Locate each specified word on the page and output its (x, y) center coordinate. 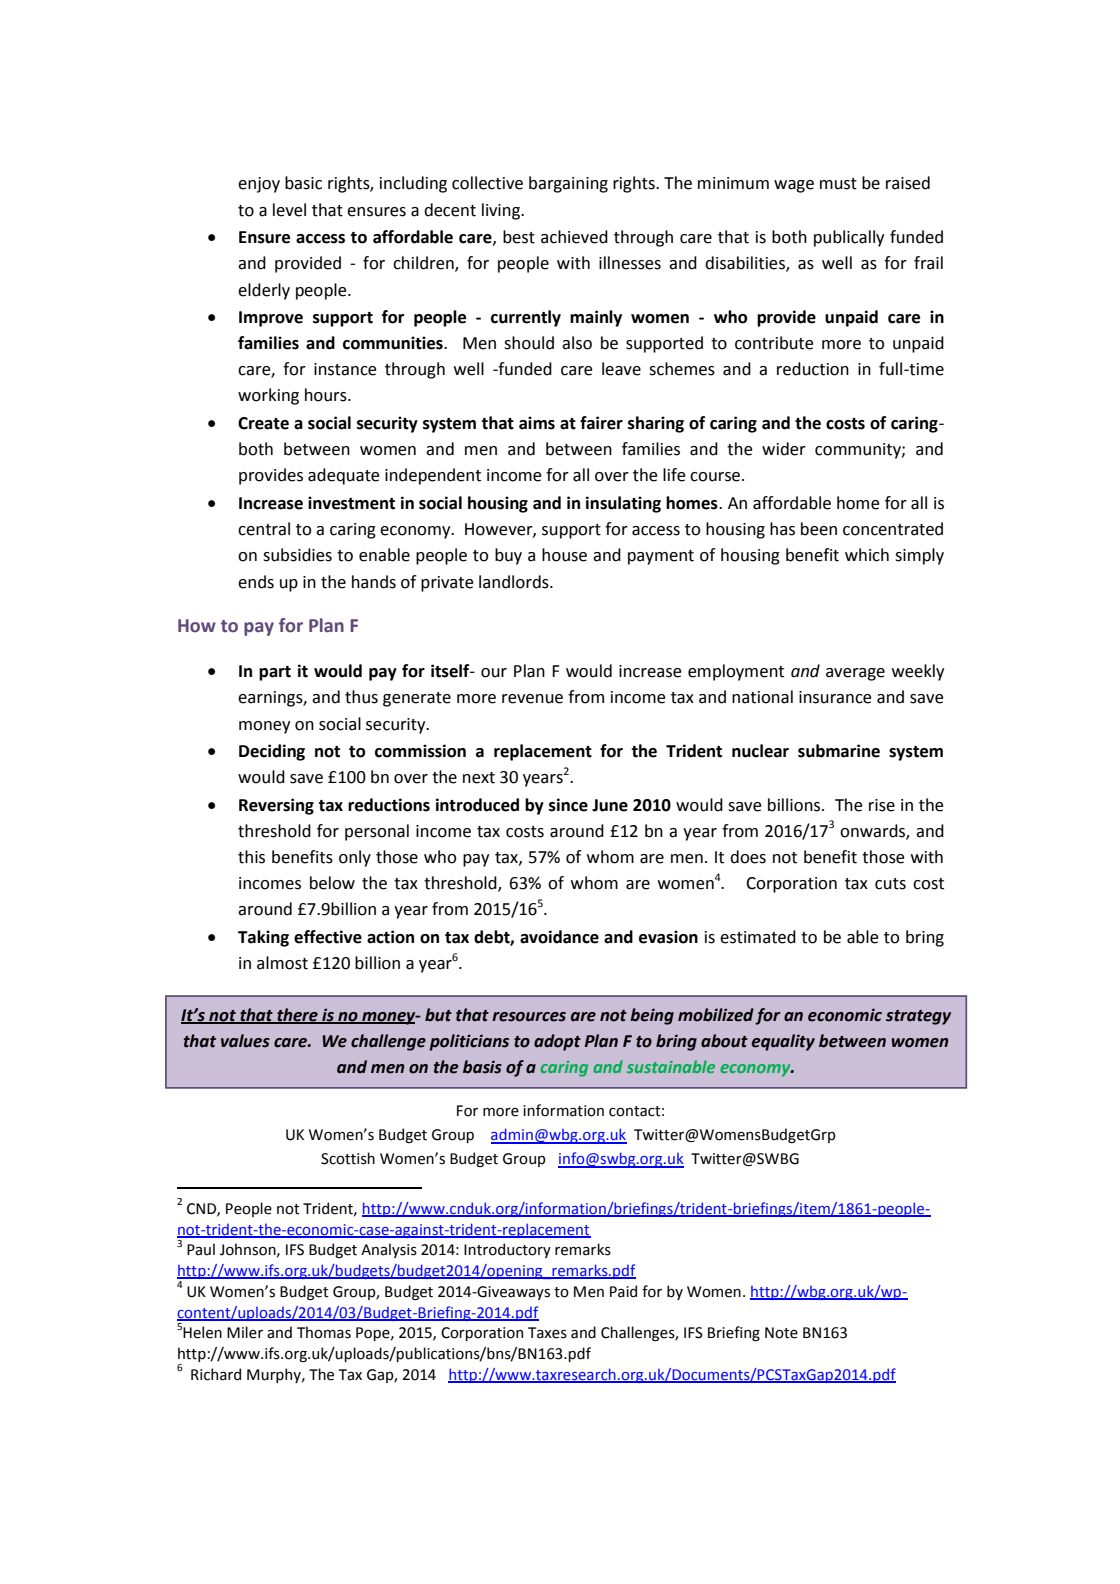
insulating (623, 504)
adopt (557, 1042)
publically (849, 238)
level (289, 210)
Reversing (276, 806)
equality (783, 1042)
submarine (839, 751)
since (568, 805)
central (264, 529)
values (245, 1041)
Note (781, 1333)
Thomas (324, 1332)
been (819, 529)
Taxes (547, 1333)
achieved (574, 237)
